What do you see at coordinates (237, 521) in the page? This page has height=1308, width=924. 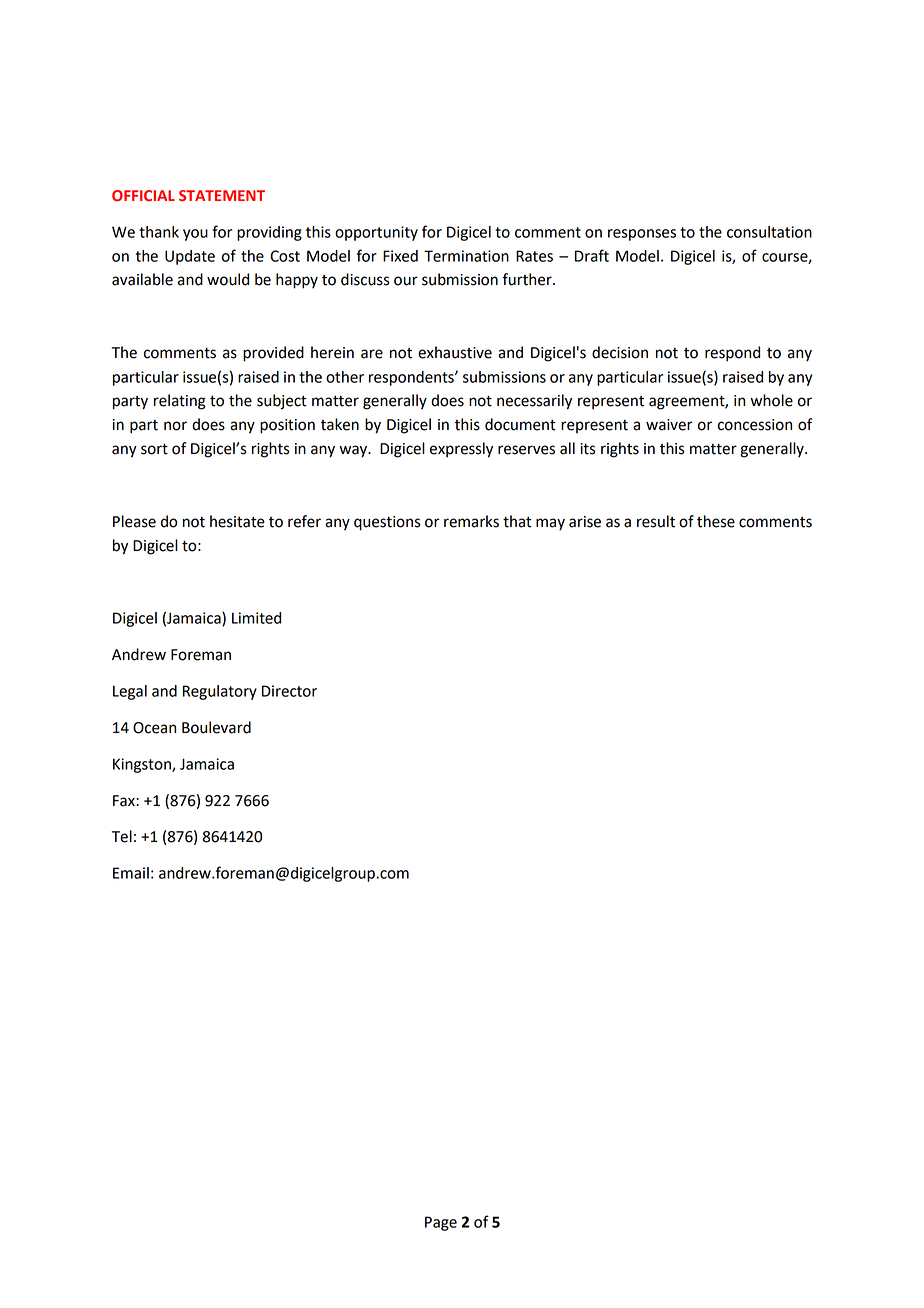 I see `hesitate` at bounding box center [237, 521].
